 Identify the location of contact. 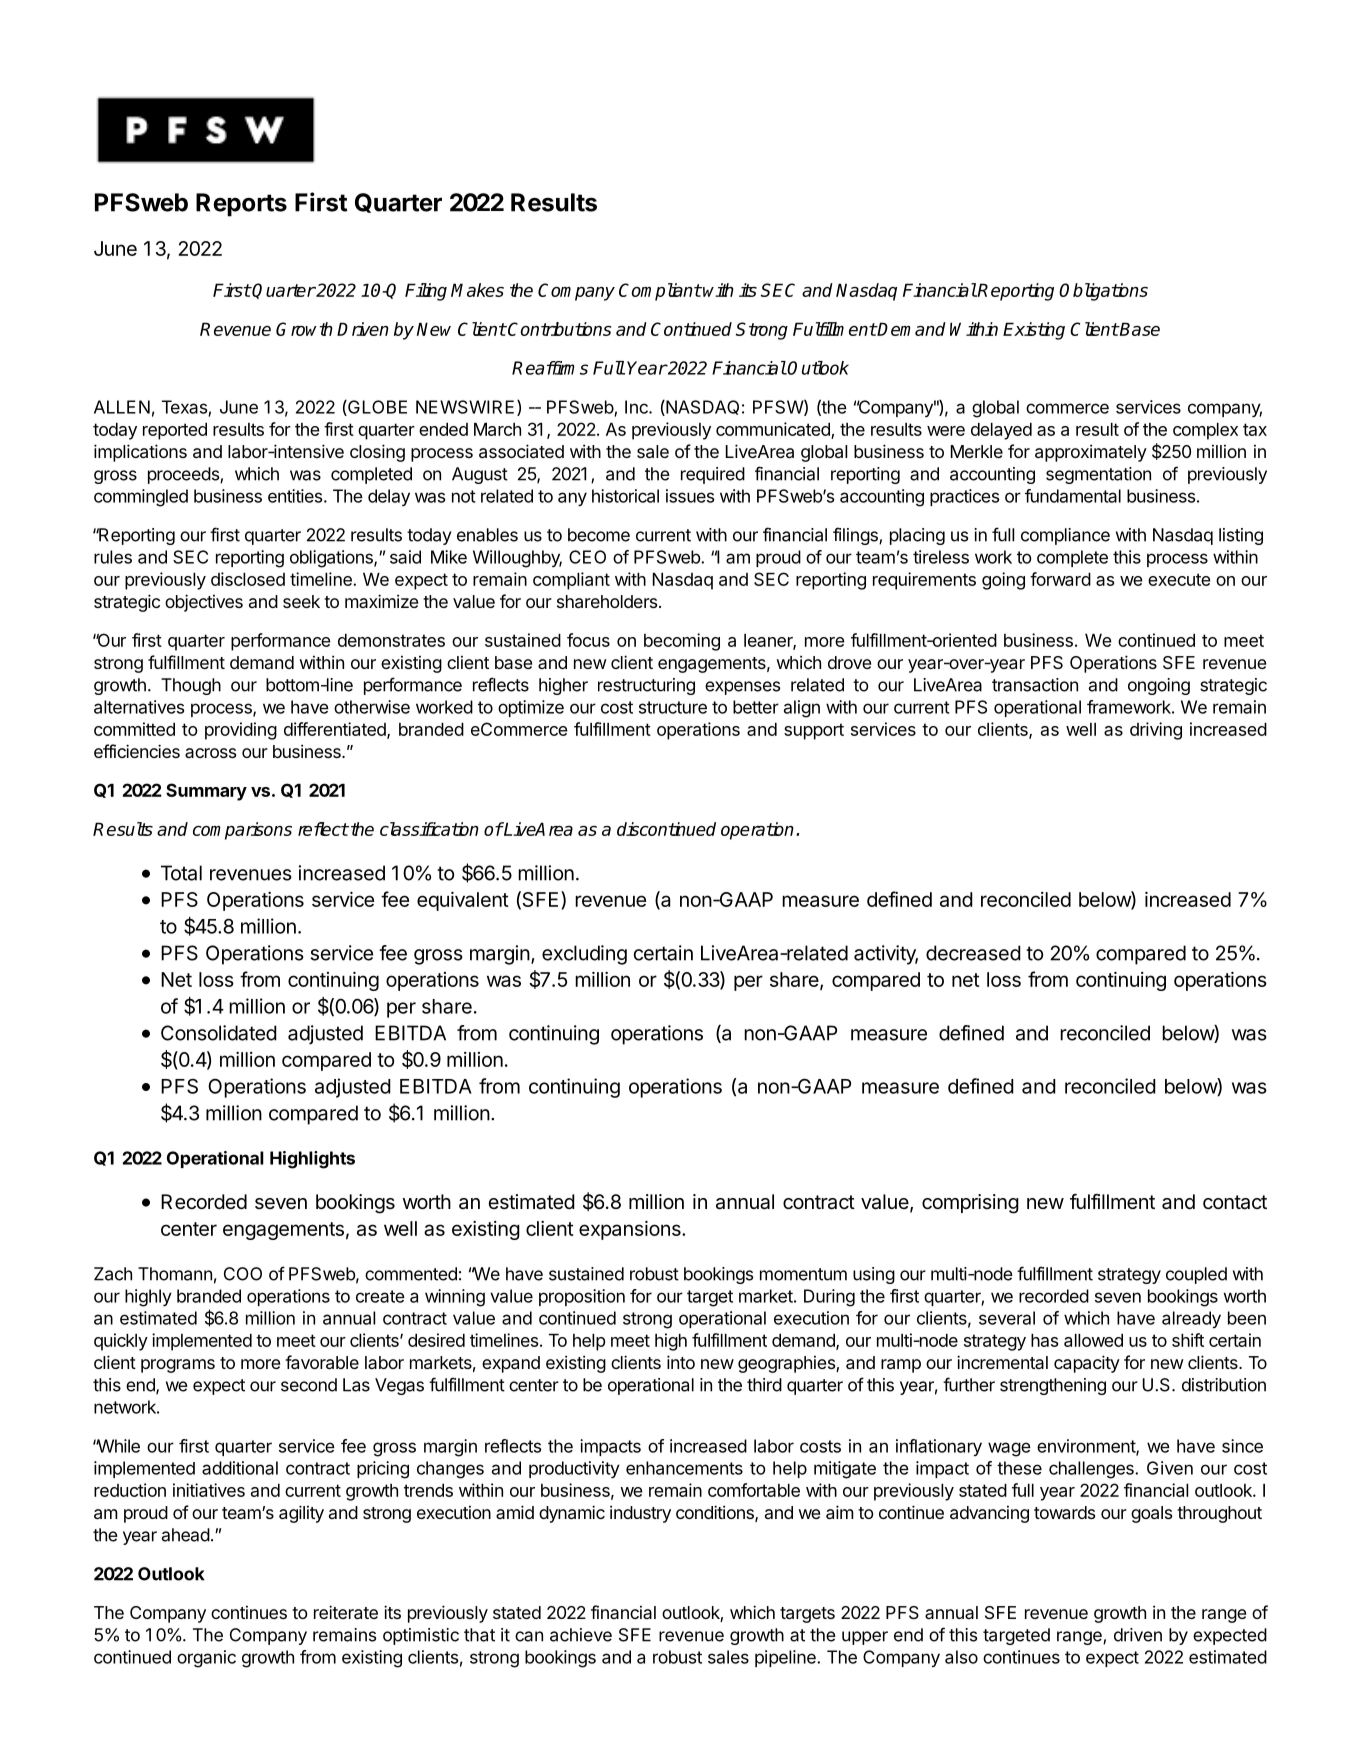
(1235, 1202).
